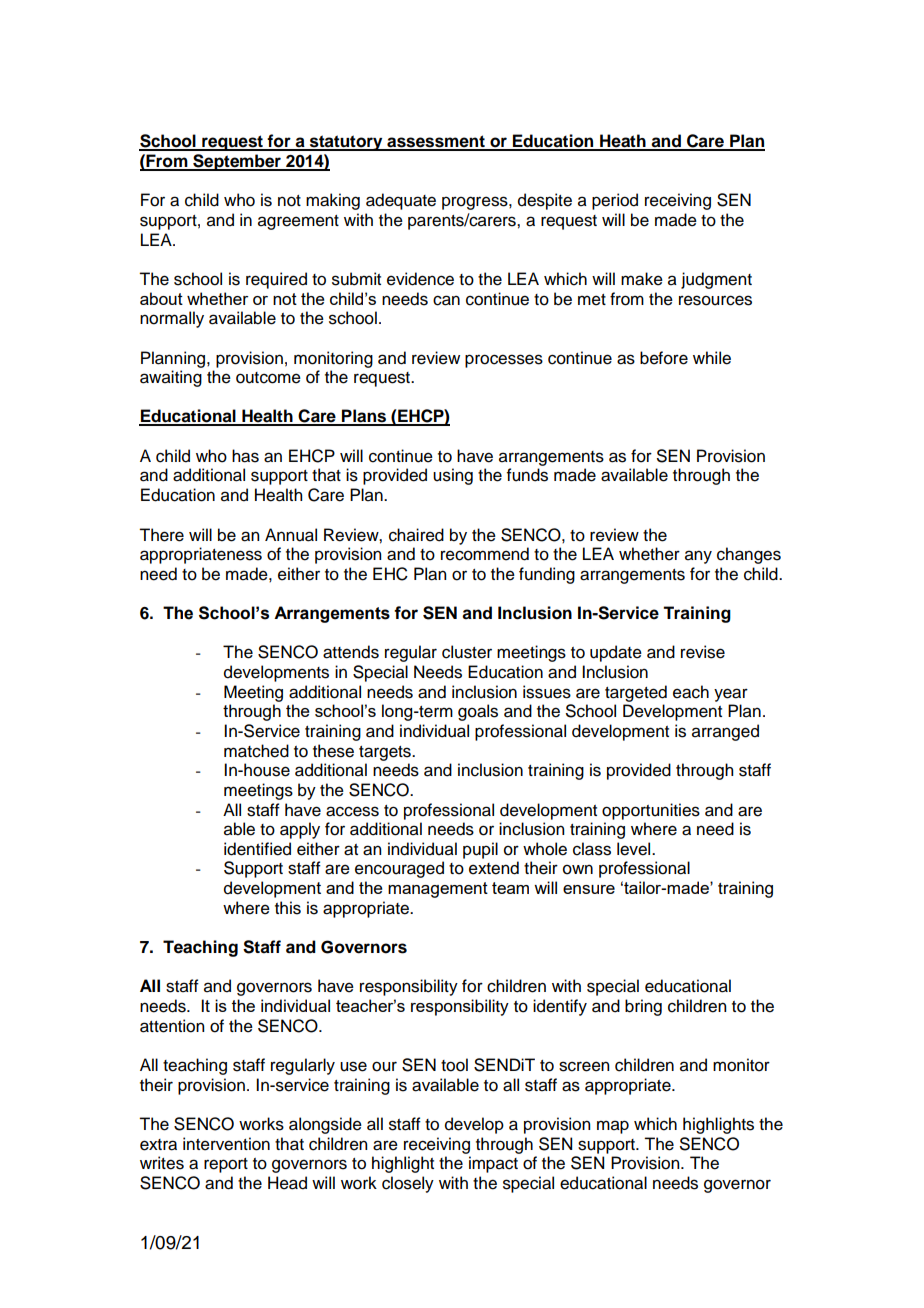 The height and width of the page is (1308, 924). Describe the element at coordinates (453, 476) in the page. I see `using` at that location.
